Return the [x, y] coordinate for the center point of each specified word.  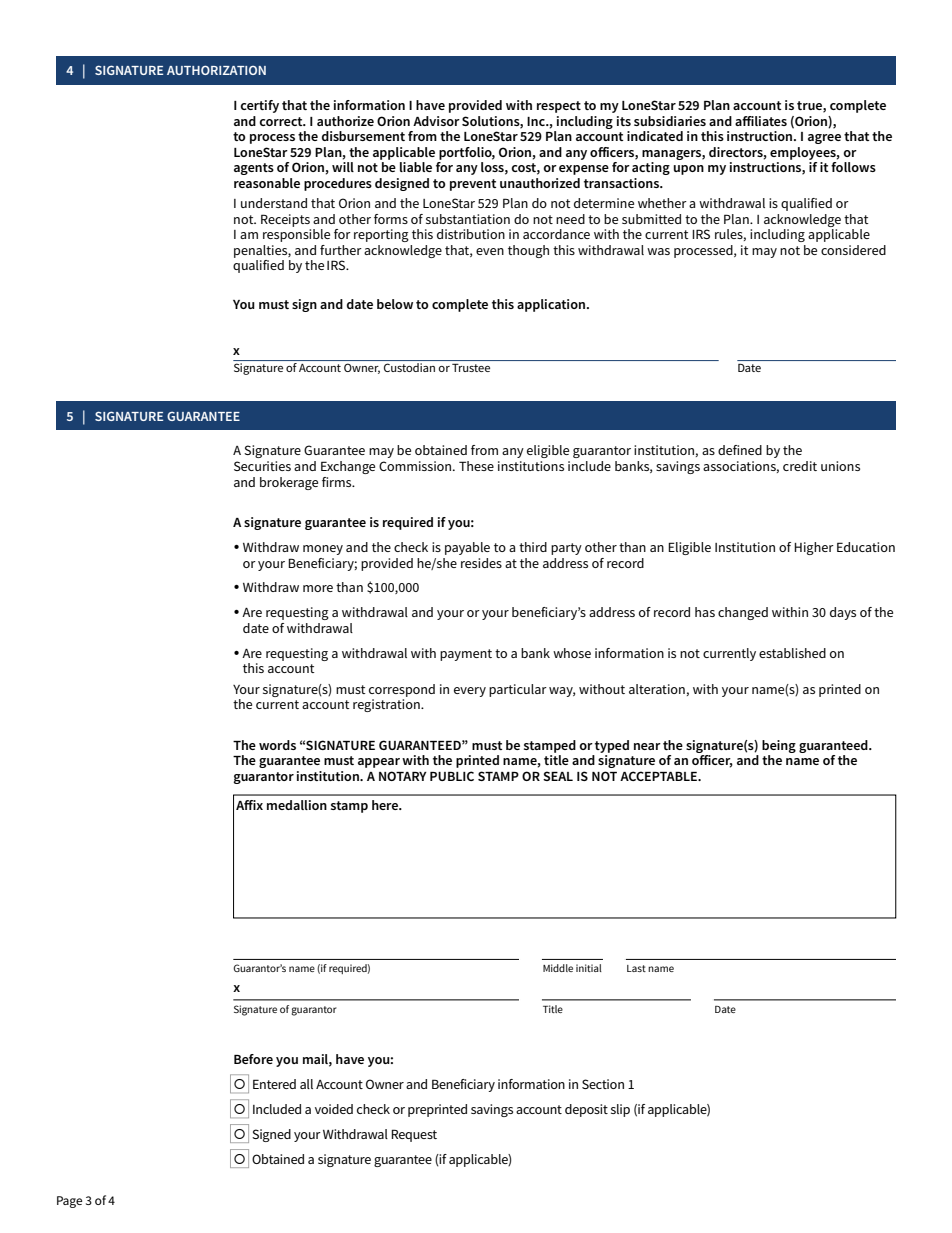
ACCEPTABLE [660, 776]
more [318, 588]
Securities [262, 466]
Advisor [436, 121]
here [386, 805]
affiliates [761, 121]
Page [69, 1202]
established [792, 653]
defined [740, 450]
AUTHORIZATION [216, 70]
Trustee [471, 367]
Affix [249, 805]
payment [466, 655]
